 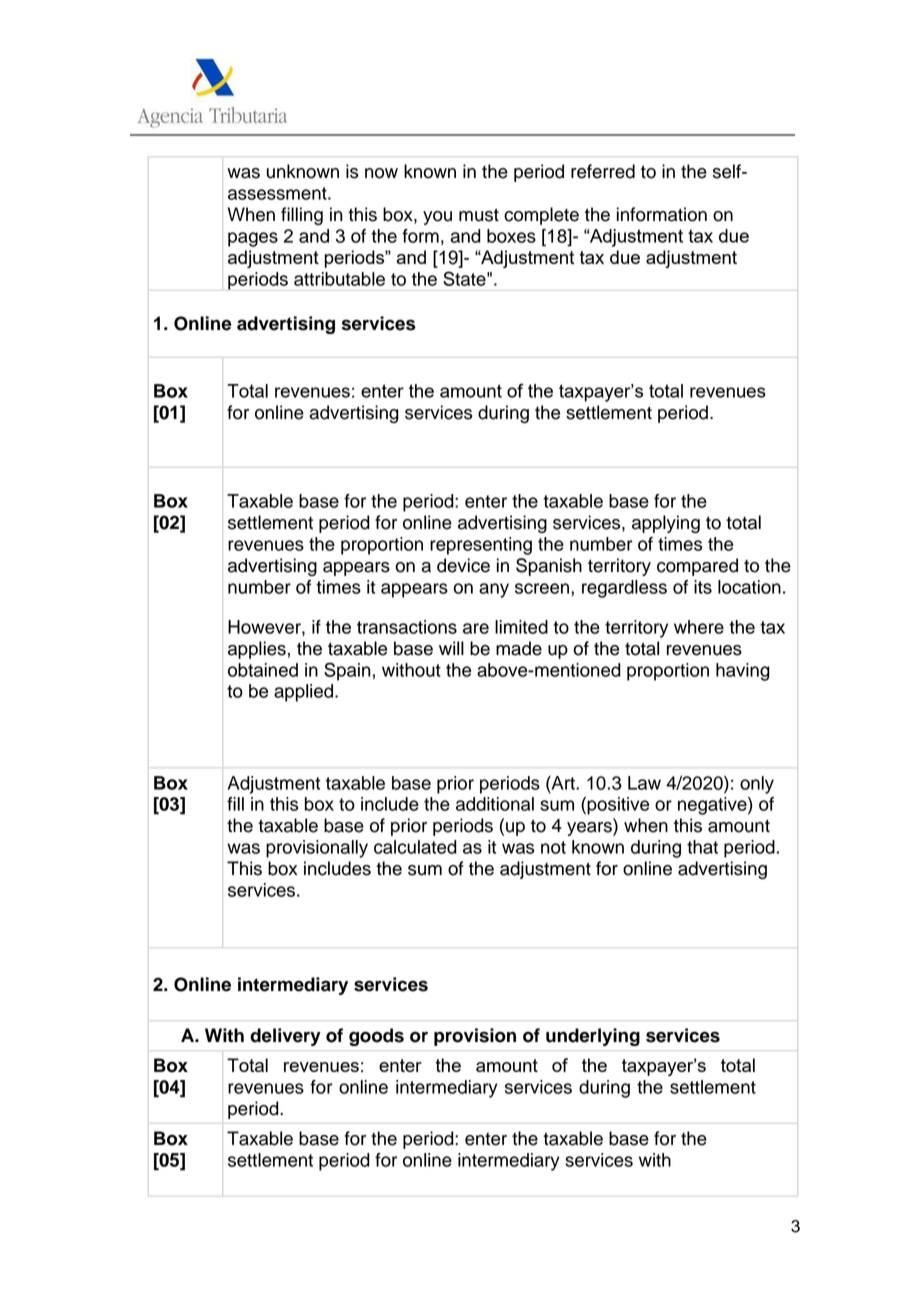 What do you see at coordinates (603, 171) in the document?
I see `referred` at bounding box center [603, 171].
